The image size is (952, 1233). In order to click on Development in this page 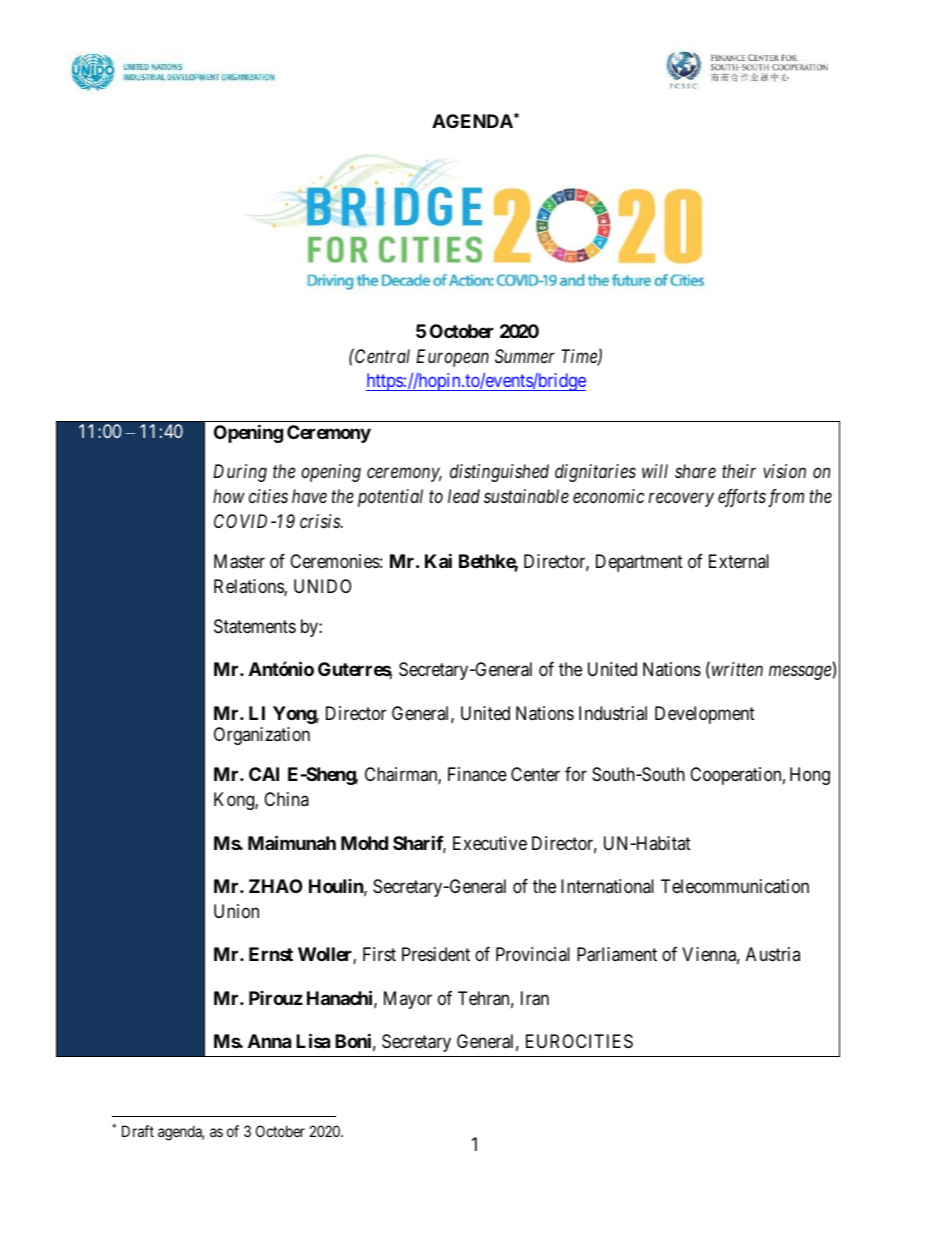, I will do `click(705, 715)`.
